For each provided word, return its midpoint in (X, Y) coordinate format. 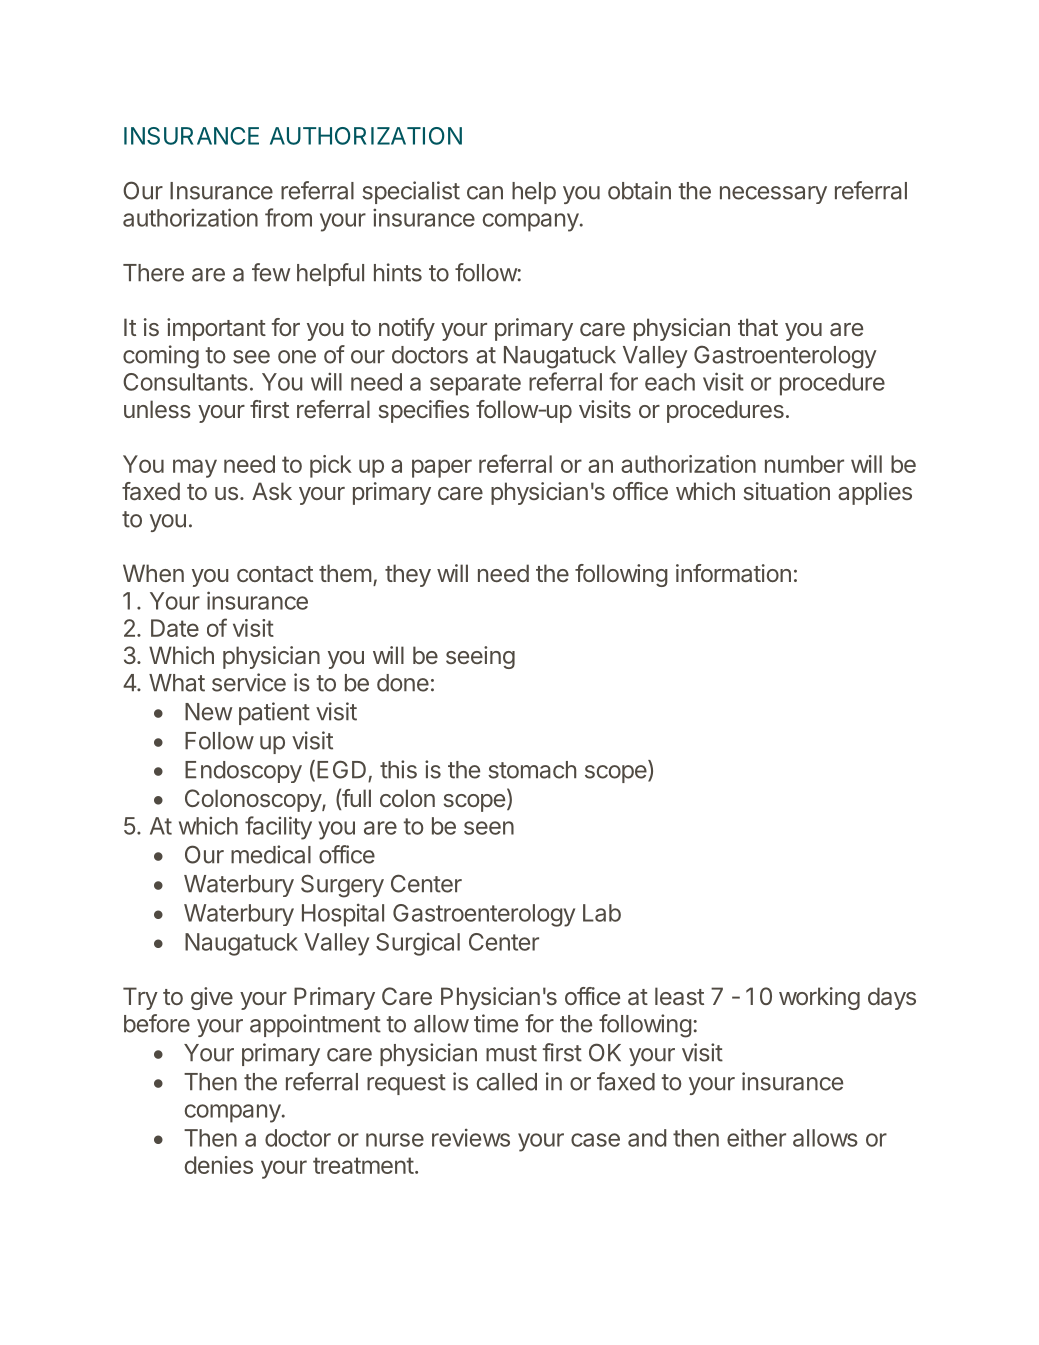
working (819, 998)
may (195, 468)
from (288, 217)
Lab (602, 913)
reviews (471, 1137)
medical (271, 854)
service (249, 682)
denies (219, 1165)
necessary (773, 195)
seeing (480, 657)
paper (442, 468)
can (485, 193)
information (733, 573)
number (804, 464)
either (756, 1137)
